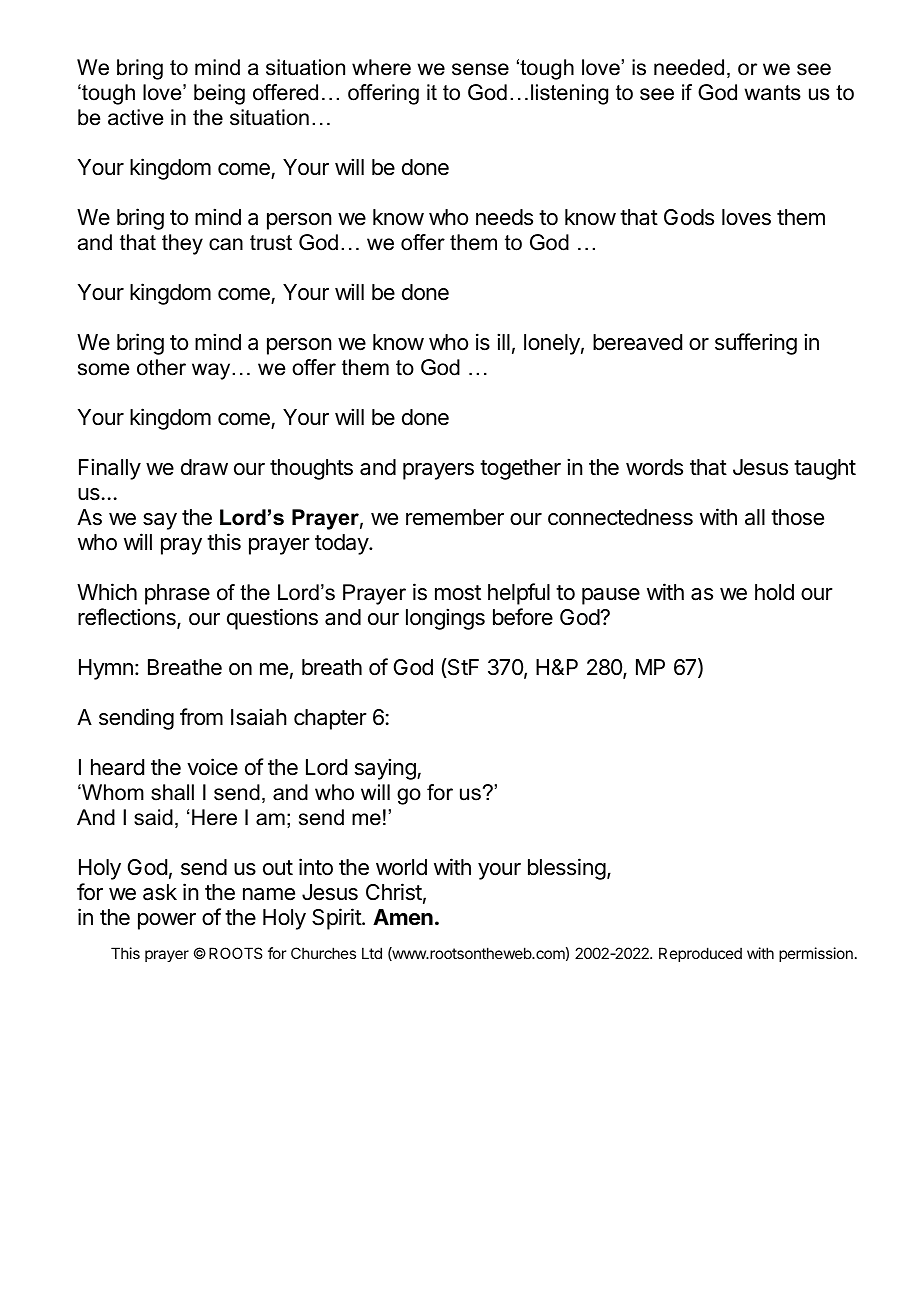  Describe the element at coordinates (201, 717) in the page. I see `from` at that location.
